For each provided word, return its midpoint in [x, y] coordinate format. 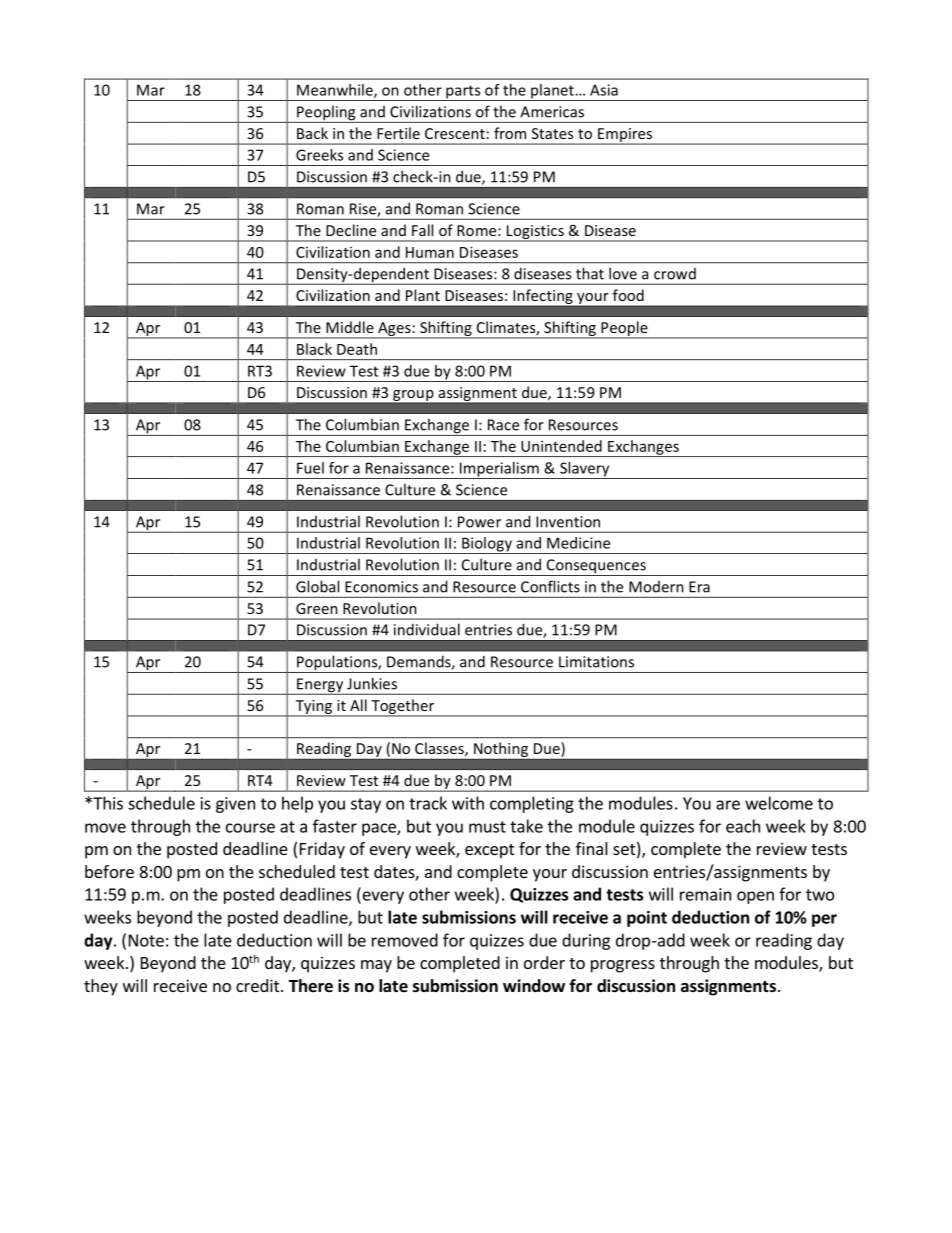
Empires [625, 136]
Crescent [455, 133]
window [534, 986]
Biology [487, 545]
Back [312, 133]
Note [146, 940]
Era [699, 587]
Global [317, 586]
